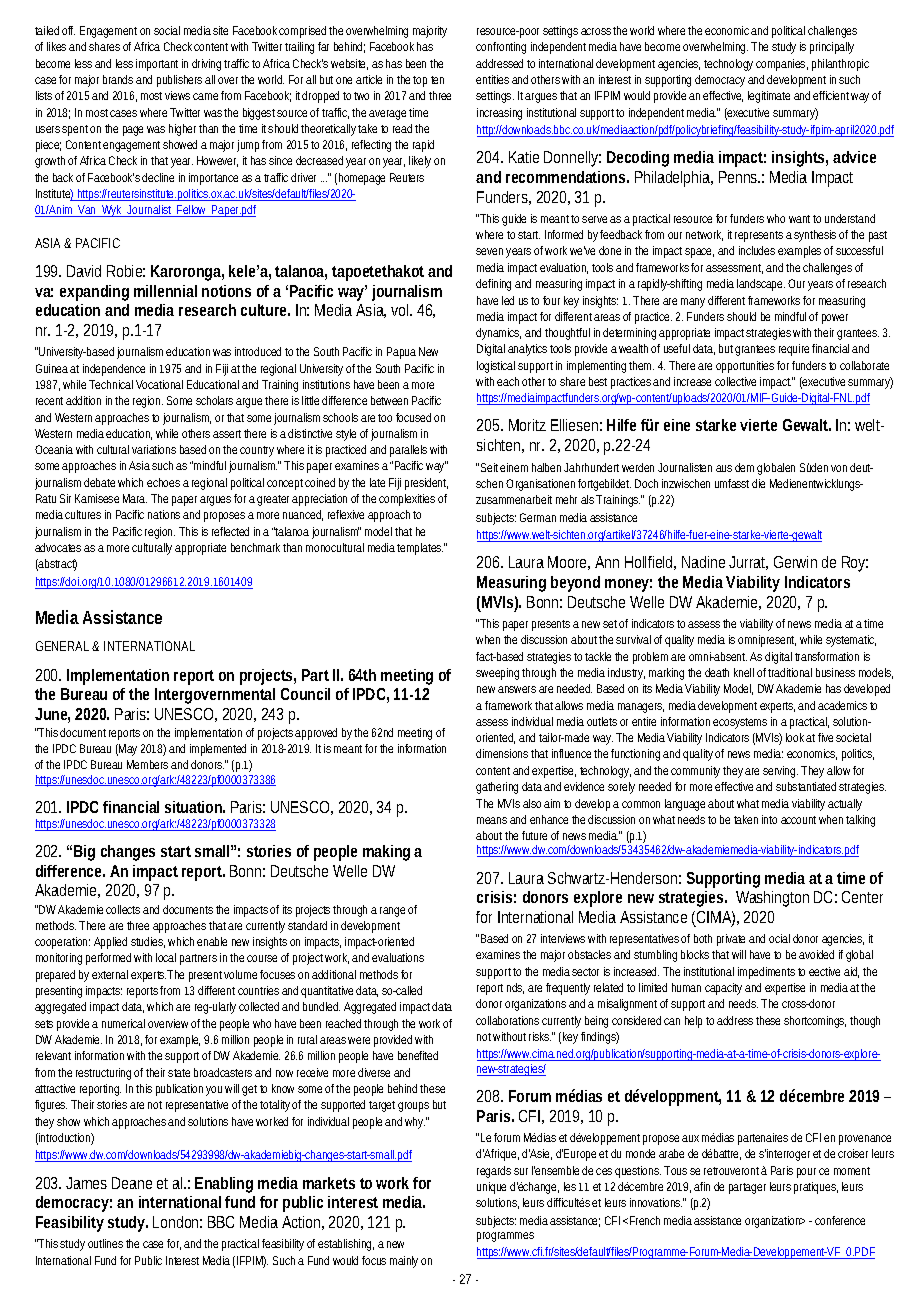 The image size is (924, 1308). Describe the element at coordinates (491, 1188) in the page. I see `unique` at that location.
